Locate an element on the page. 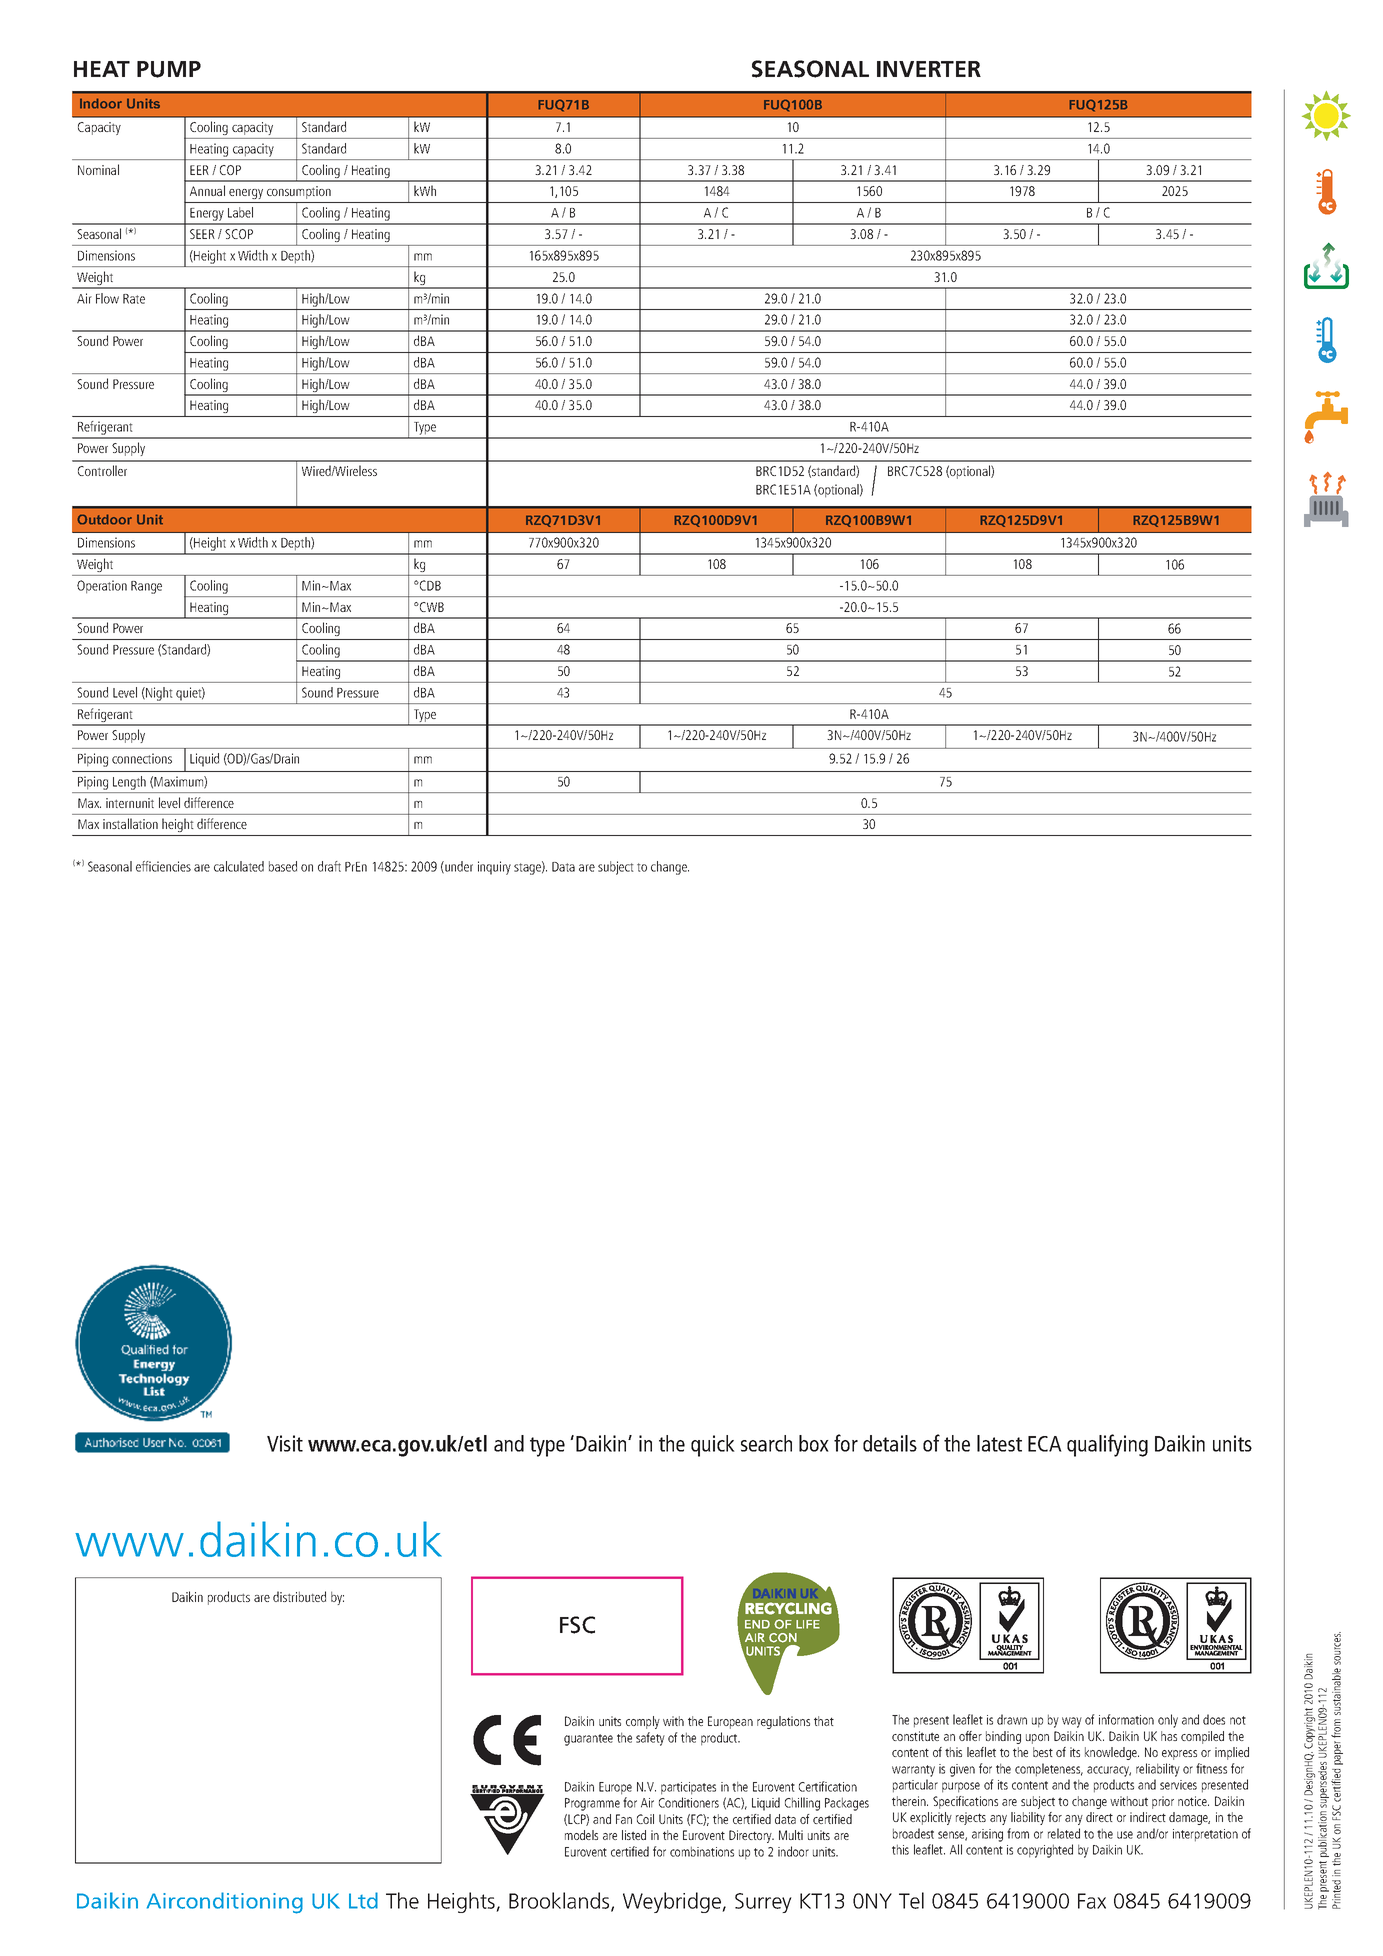 The width and height of the image is (1383, 1956). inquiry is located at coordinates (494, 868).
